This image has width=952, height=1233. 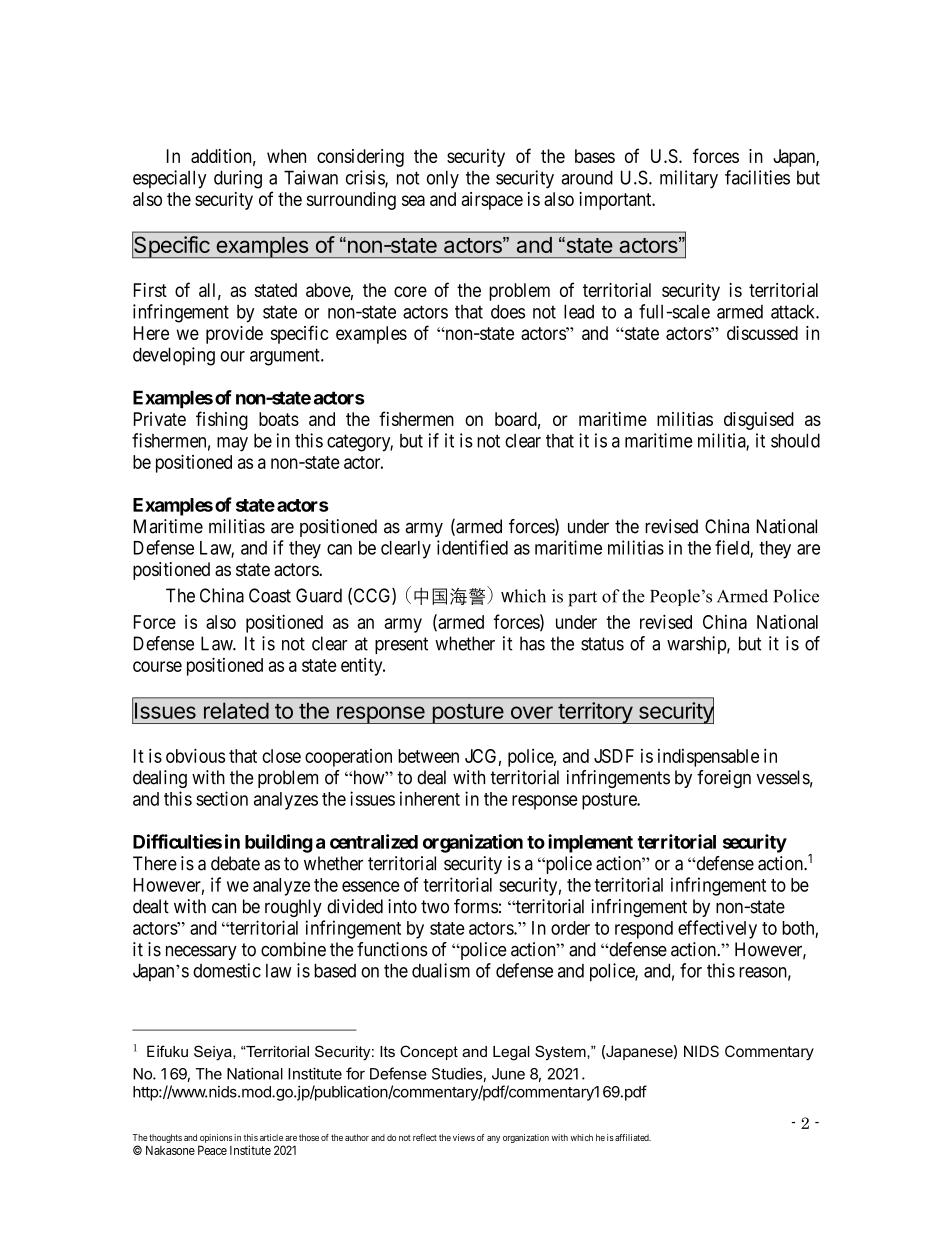 I want to click on opinions, so click(x=215, y=1140).
